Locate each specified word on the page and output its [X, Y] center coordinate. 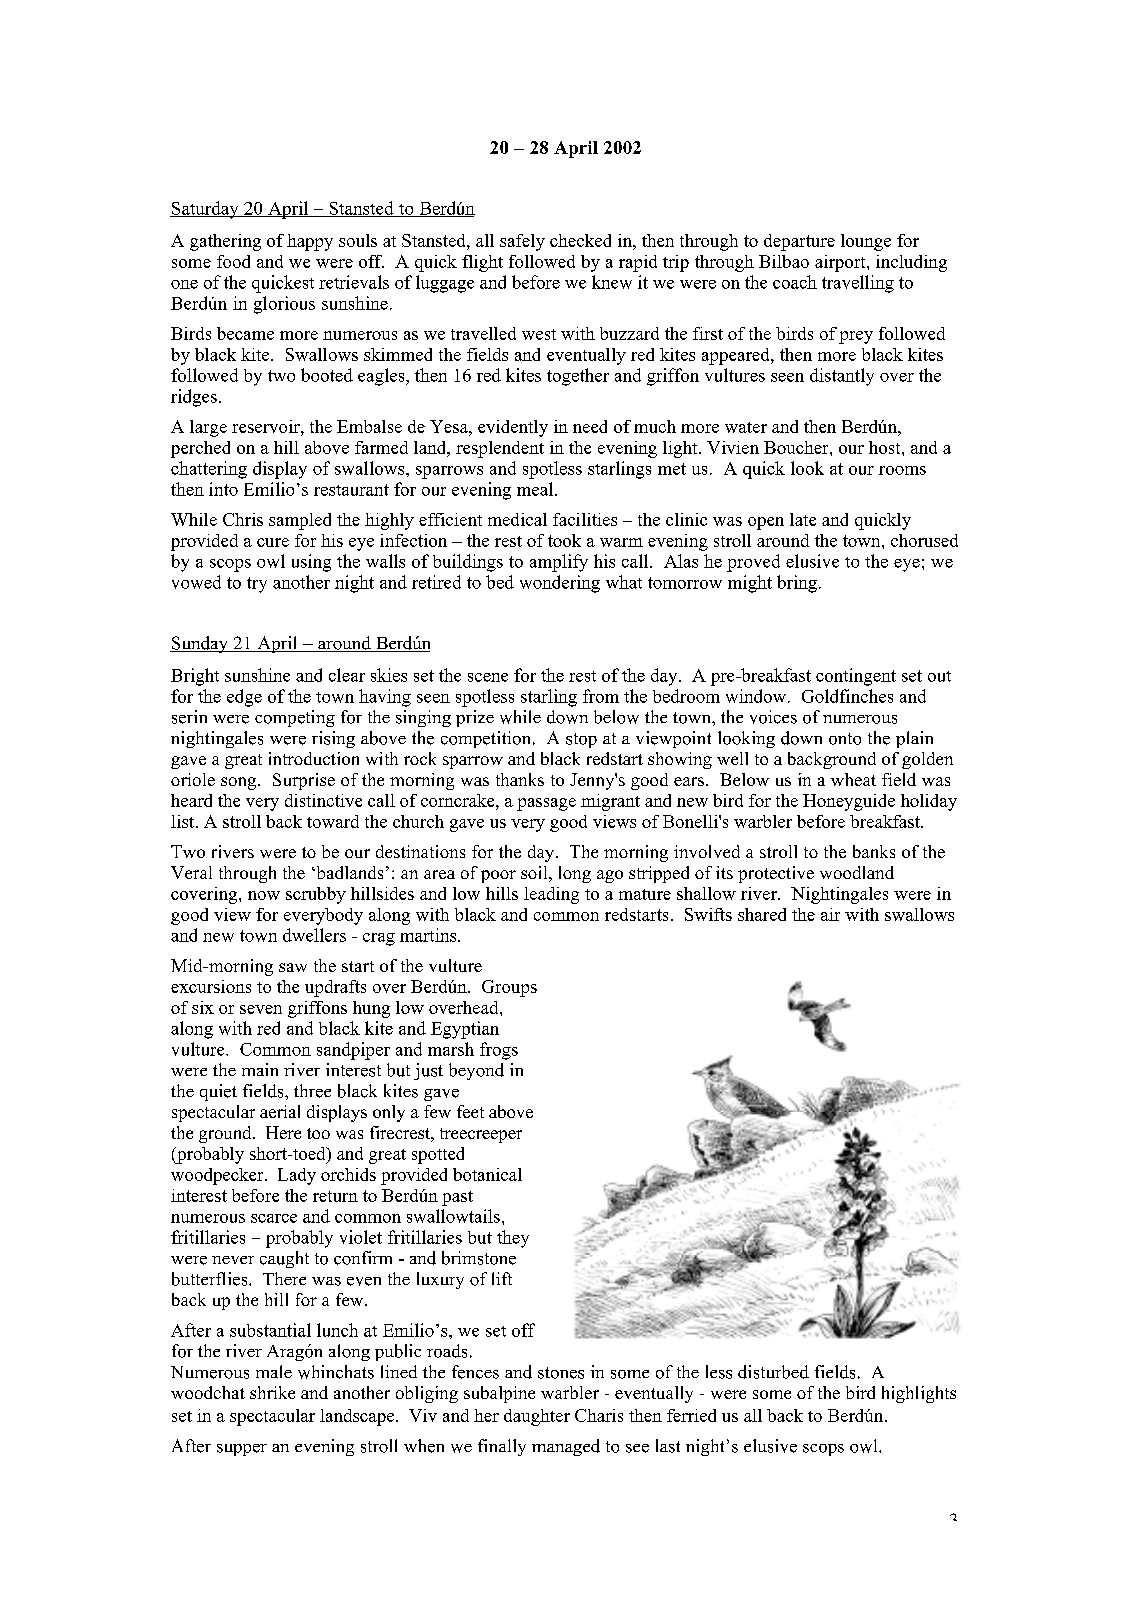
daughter [537, 1417]
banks [874, 851]
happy [310, 242]
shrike [272, 1392]
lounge [866, 242]
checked [580, 240]
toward [333, 821]
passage [546, 804]
